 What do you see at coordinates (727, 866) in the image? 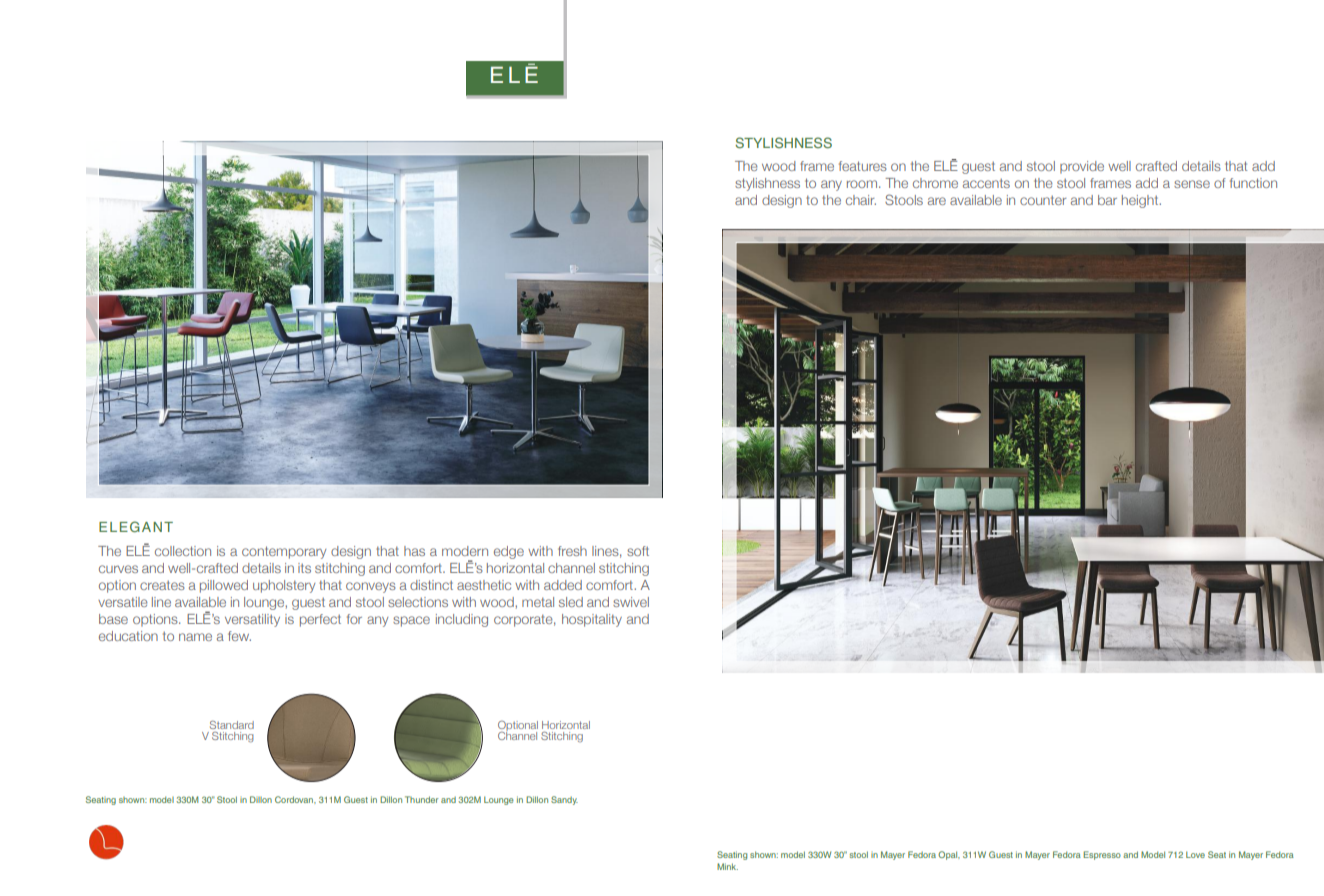
I see `Mink` at bounding box center [727, 866].
